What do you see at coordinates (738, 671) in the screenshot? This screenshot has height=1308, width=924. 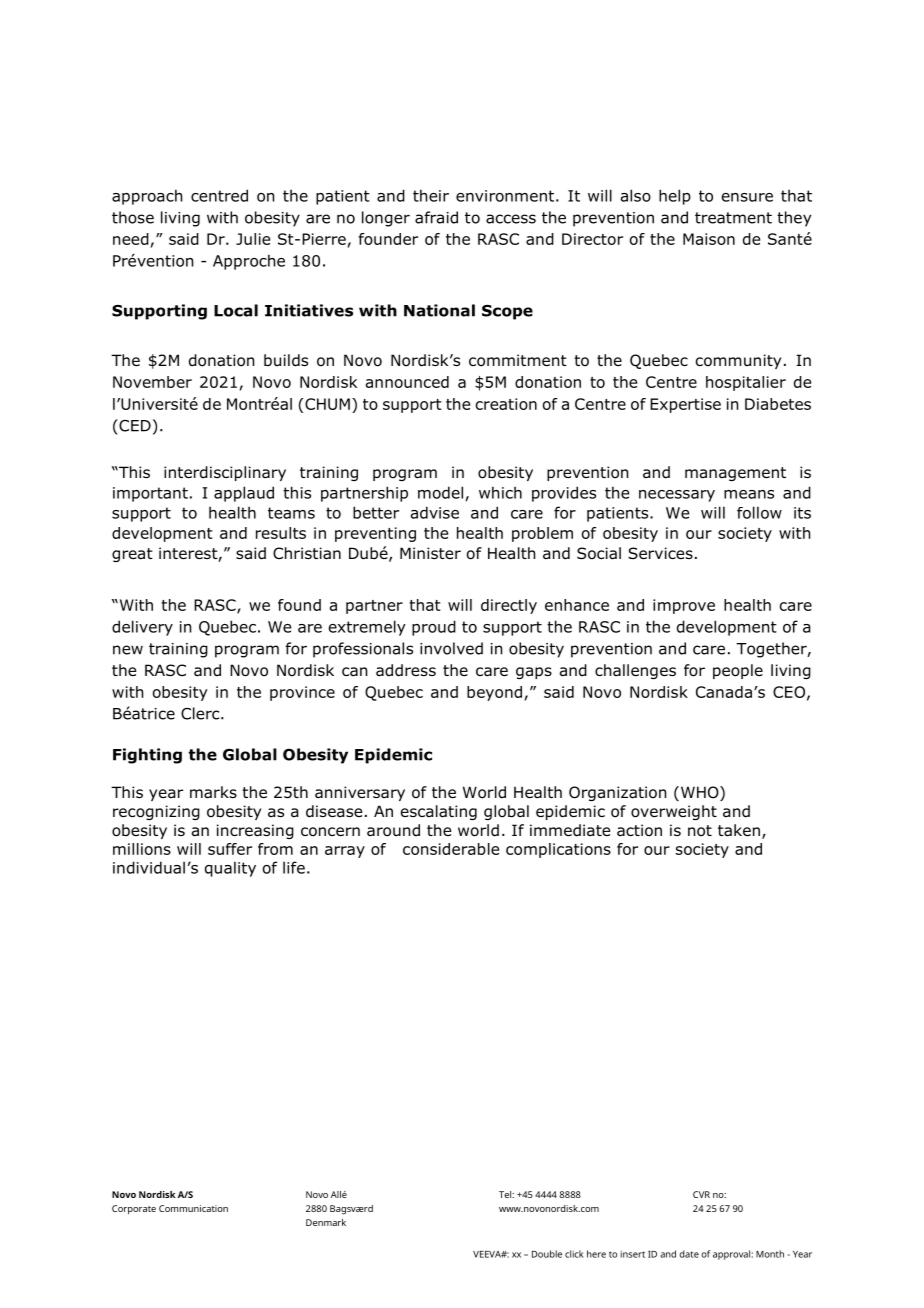 I see `people` at bounding box center [738, 671].
